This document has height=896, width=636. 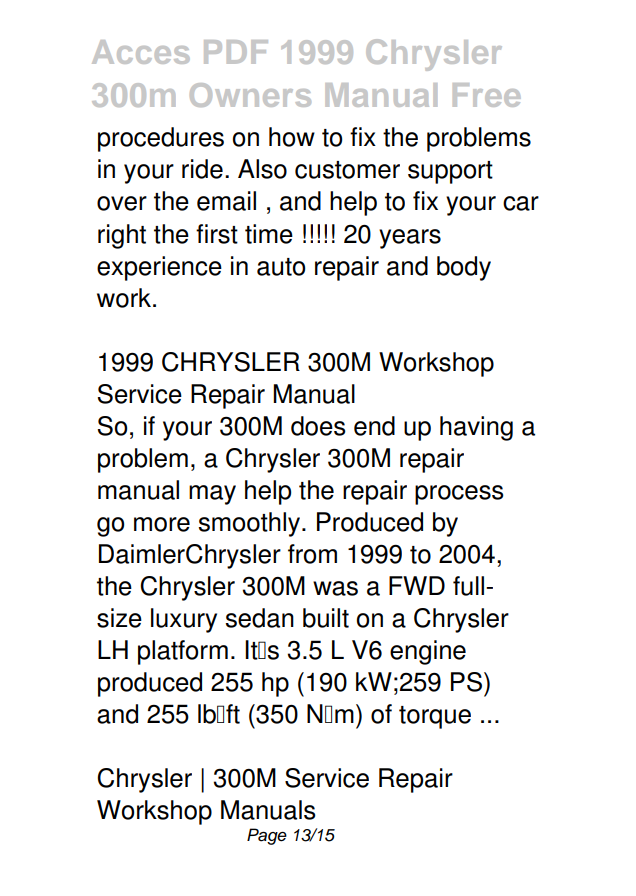 I want to click on Page, so click(x=267, y=836).
